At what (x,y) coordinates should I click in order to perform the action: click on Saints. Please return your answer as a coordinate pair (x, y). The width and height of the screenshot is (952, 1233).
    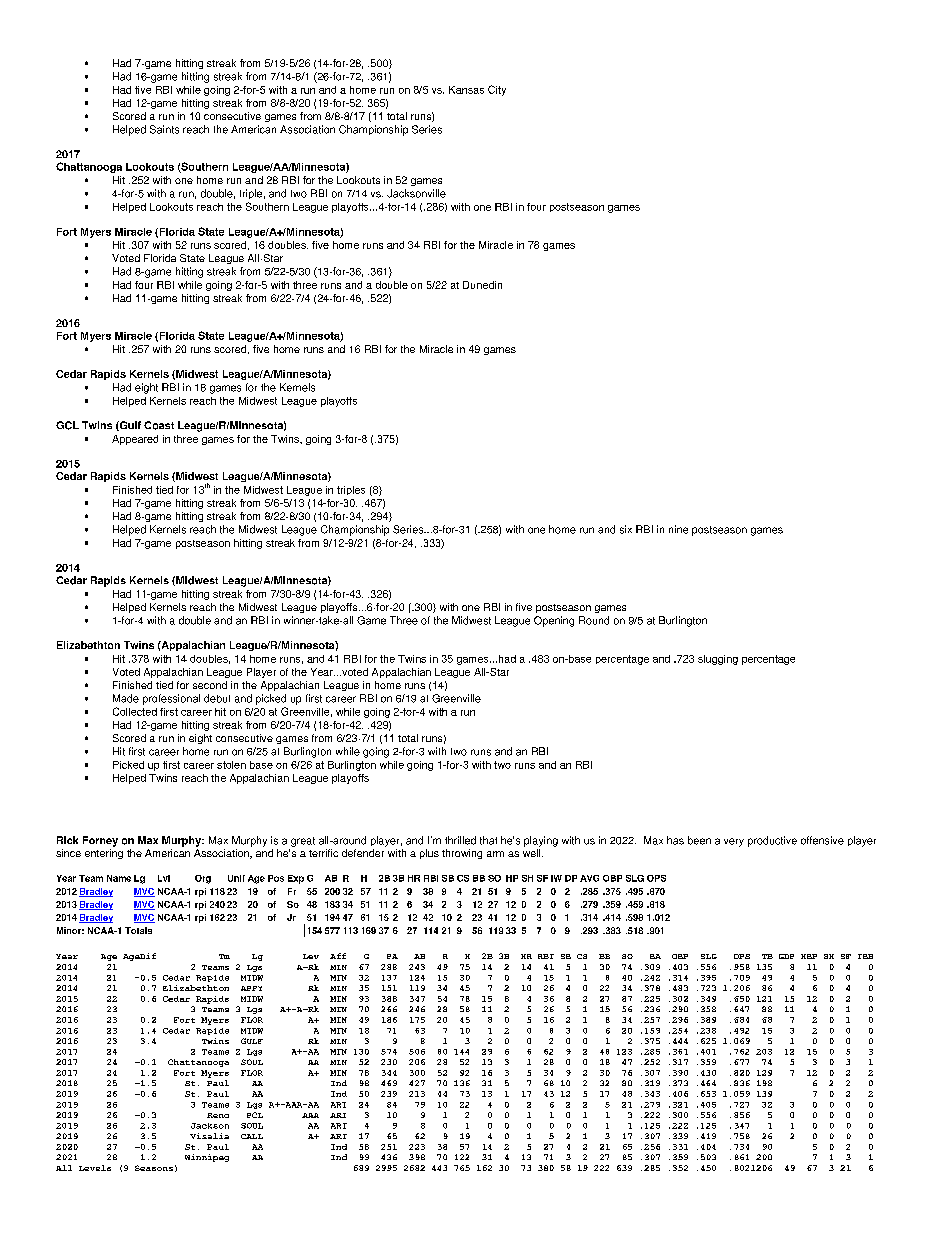
    Looking at the image, I should click on (164, 129).
